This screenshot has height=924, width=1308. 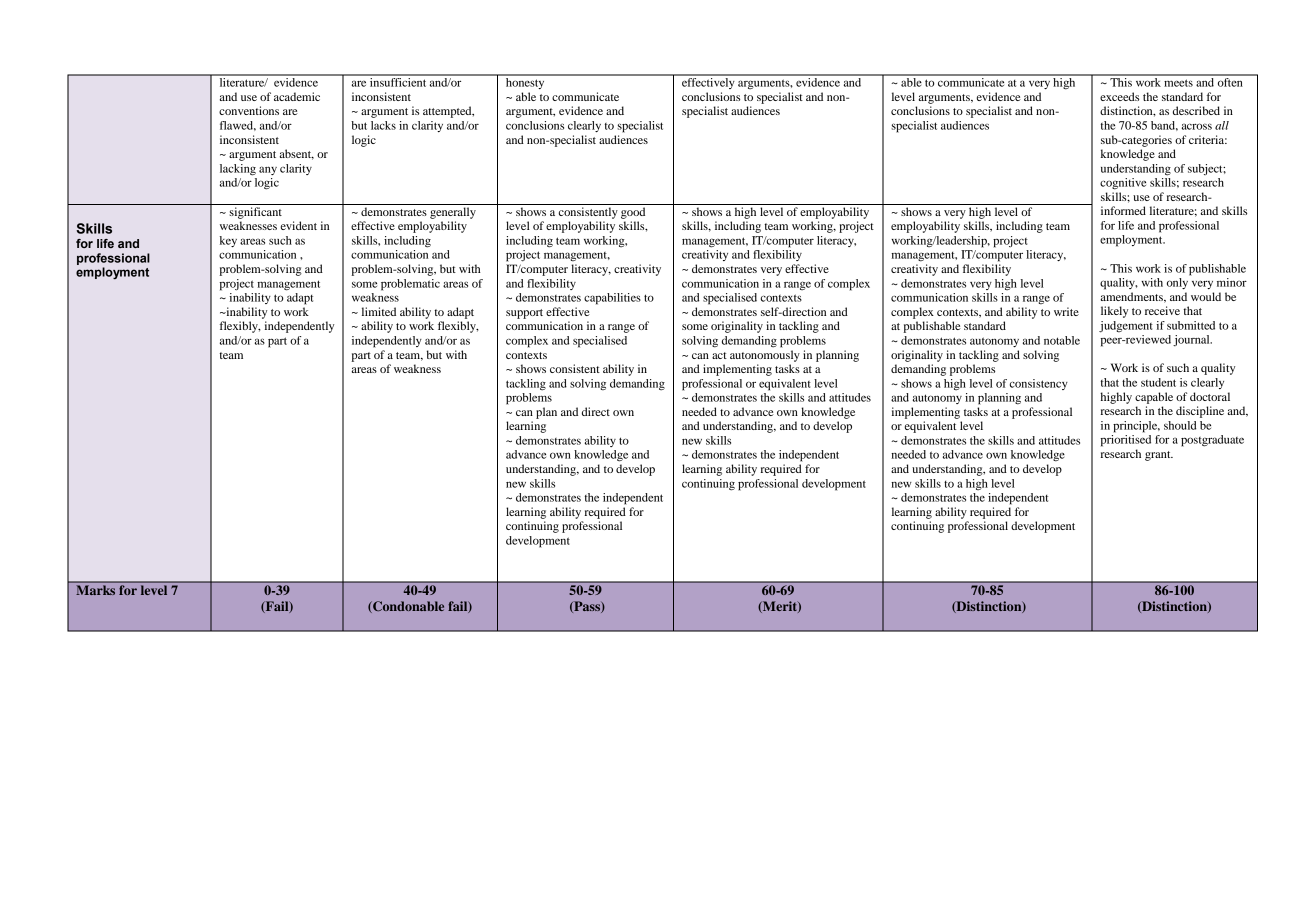 What do you see at coordinates (249, 110) in the screenshot?
I see `conventions` at bounding box center [249, 110].
